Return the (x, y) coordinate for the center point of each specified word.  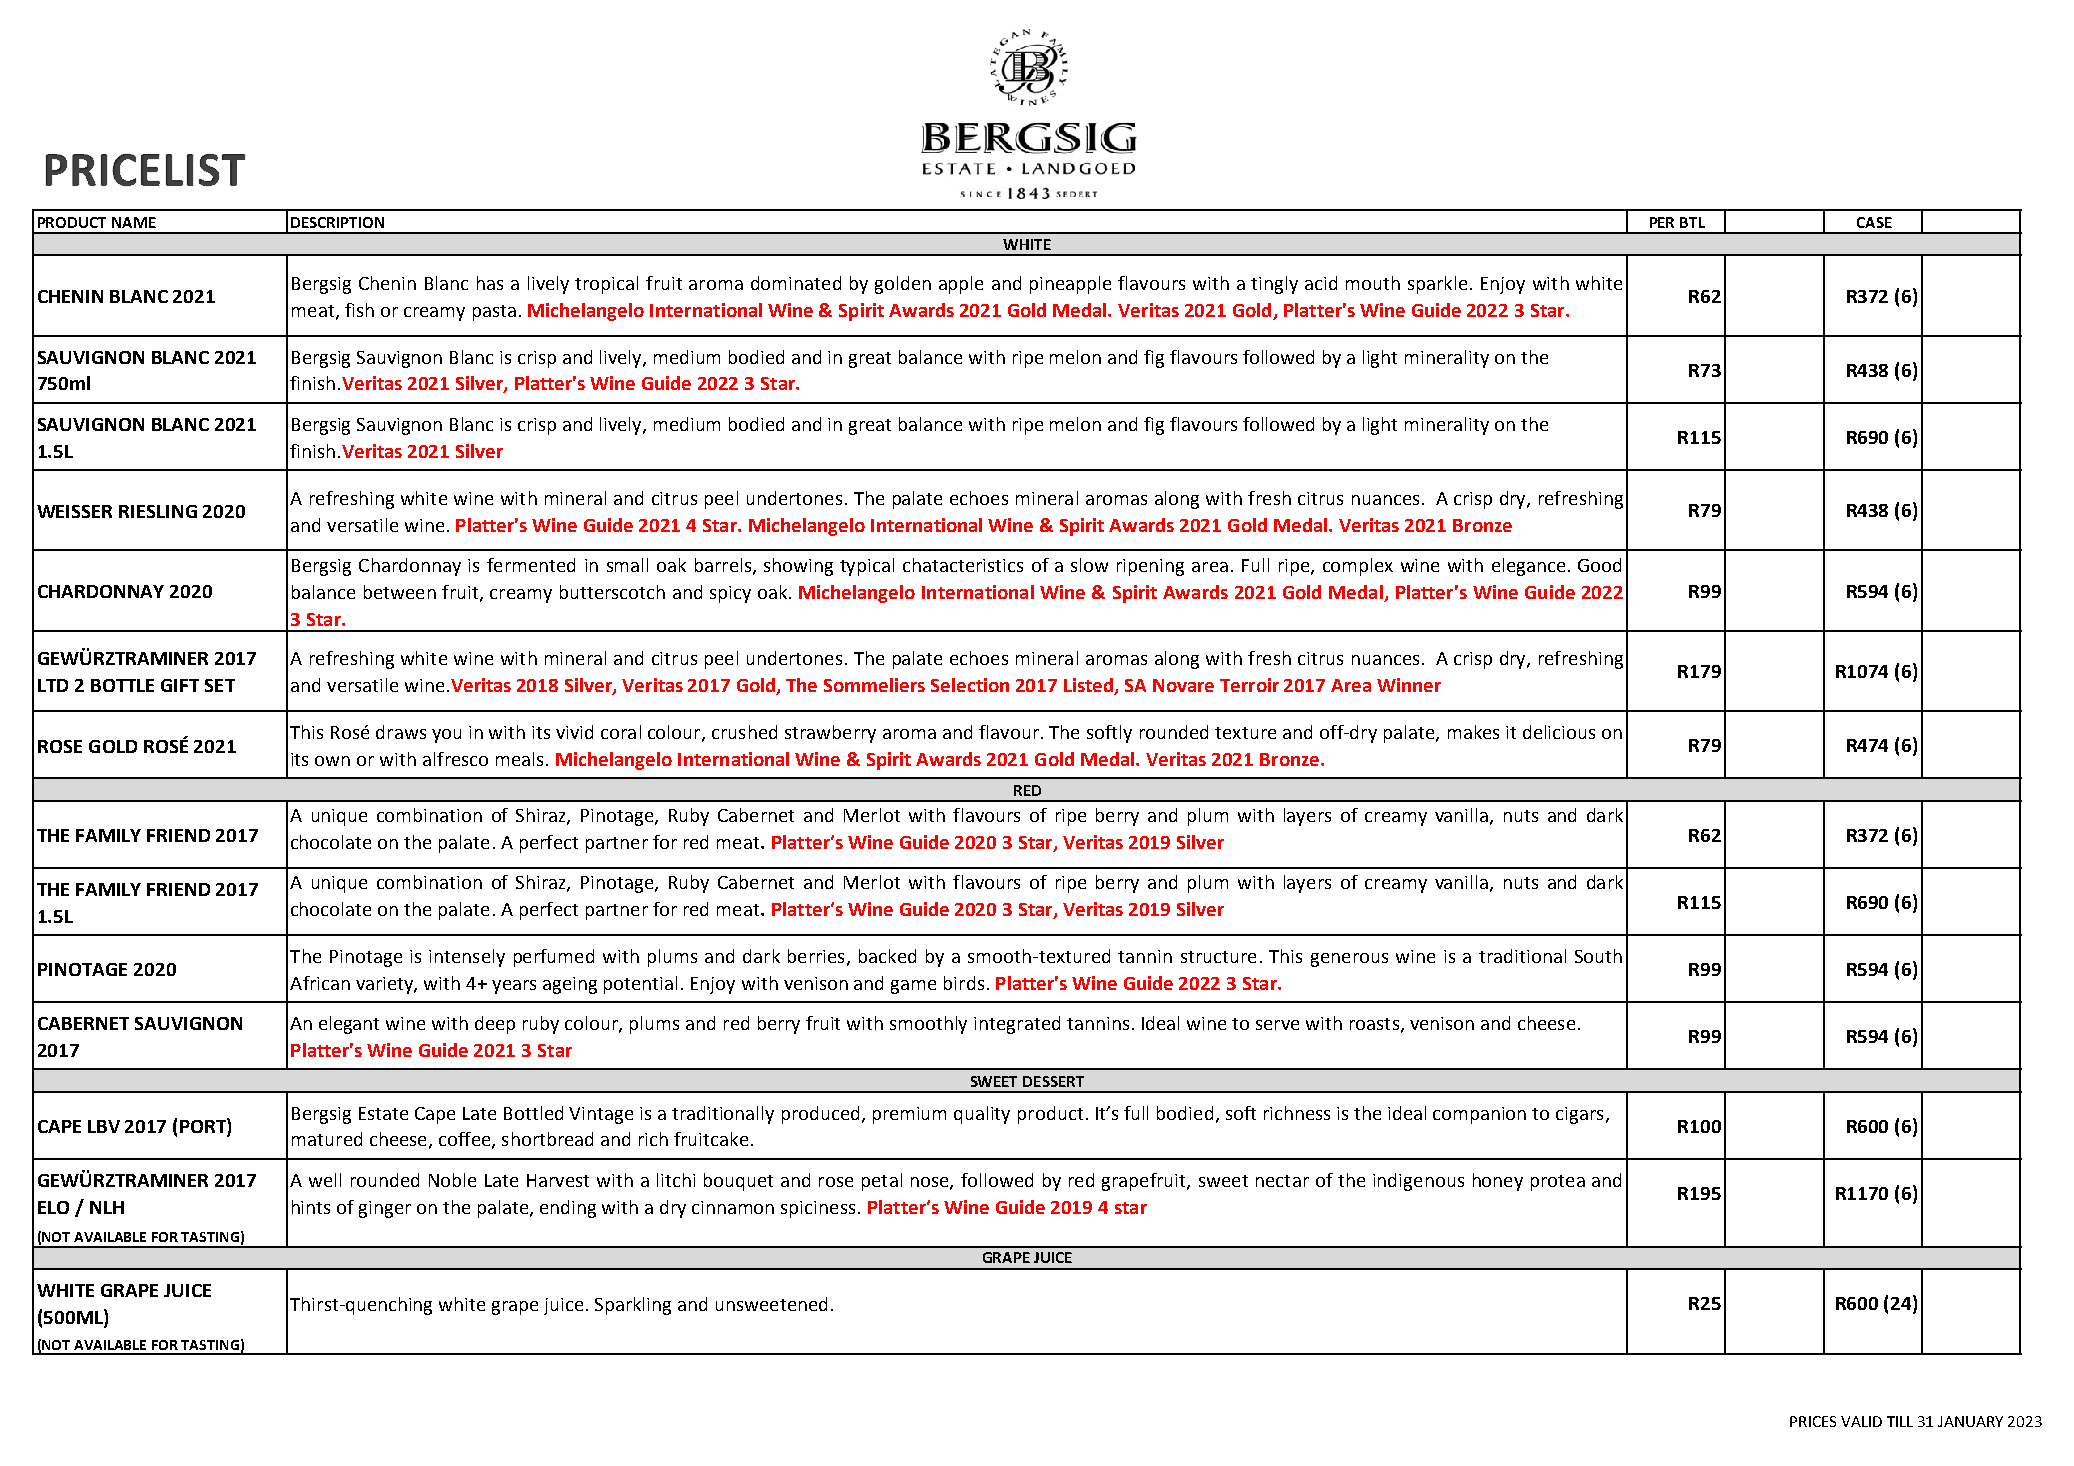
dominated (796, 283)
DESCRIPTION (337, 222)
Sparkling (633, 1306)
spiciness (818, 1209)
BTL (1692, 222)
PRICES (1813, 1421)
